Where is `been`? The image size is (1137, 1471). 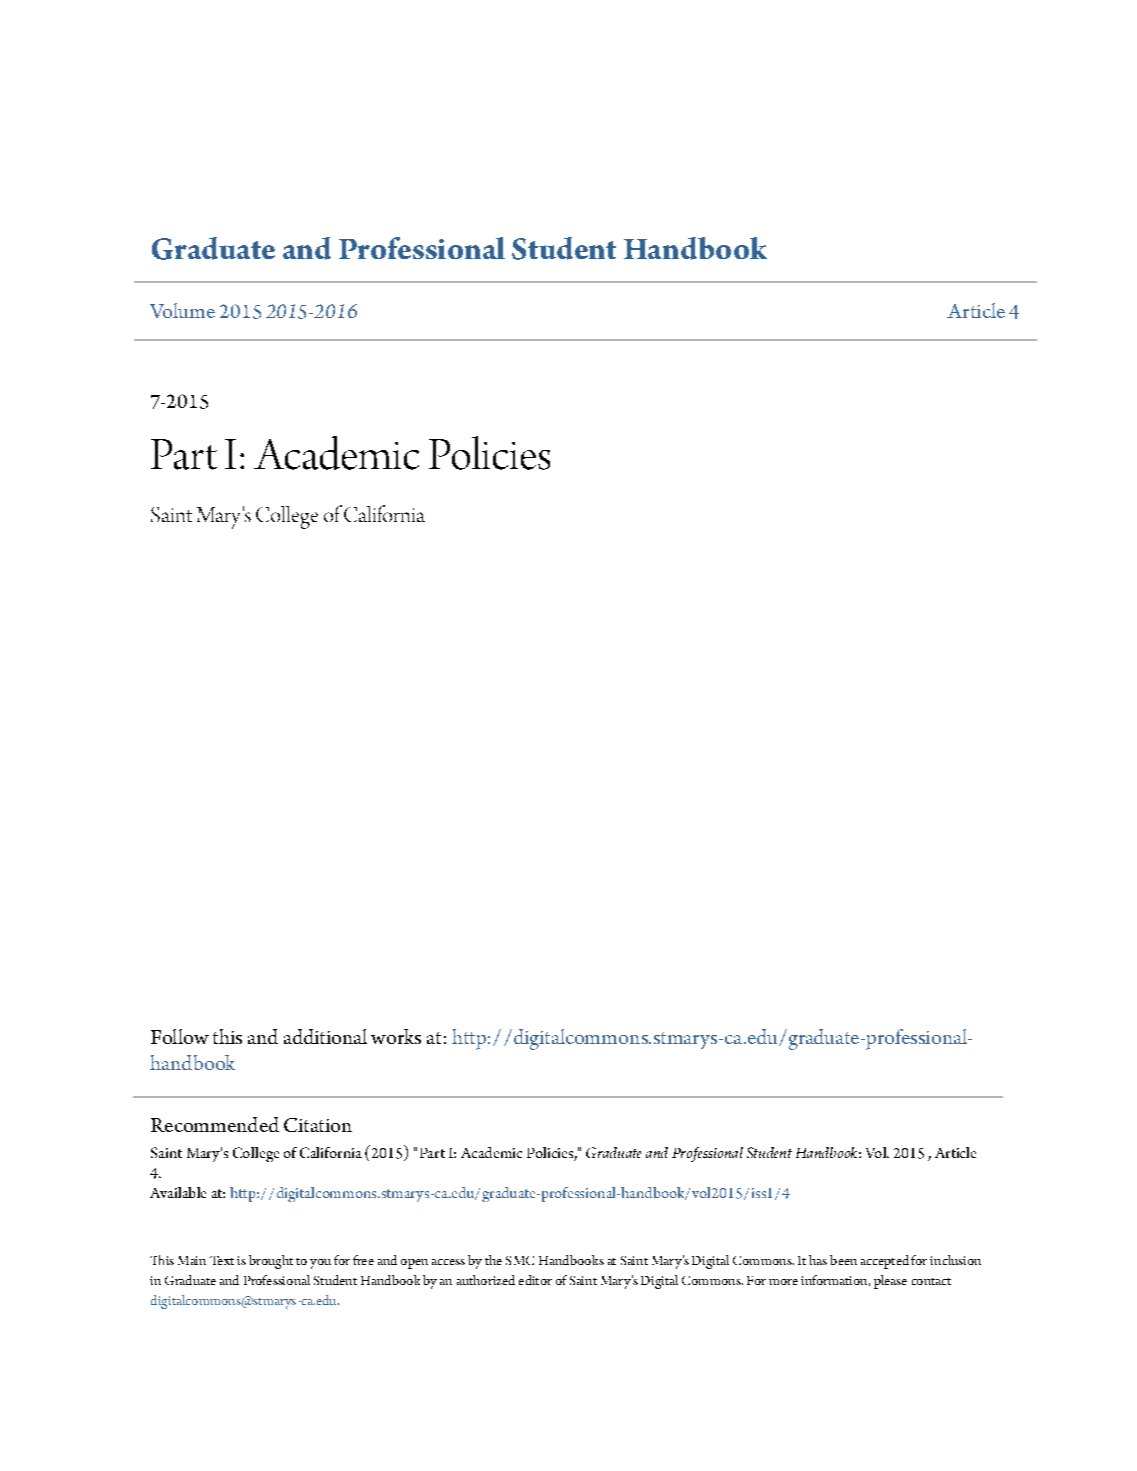
been is located at coordinates (843, 1260).
